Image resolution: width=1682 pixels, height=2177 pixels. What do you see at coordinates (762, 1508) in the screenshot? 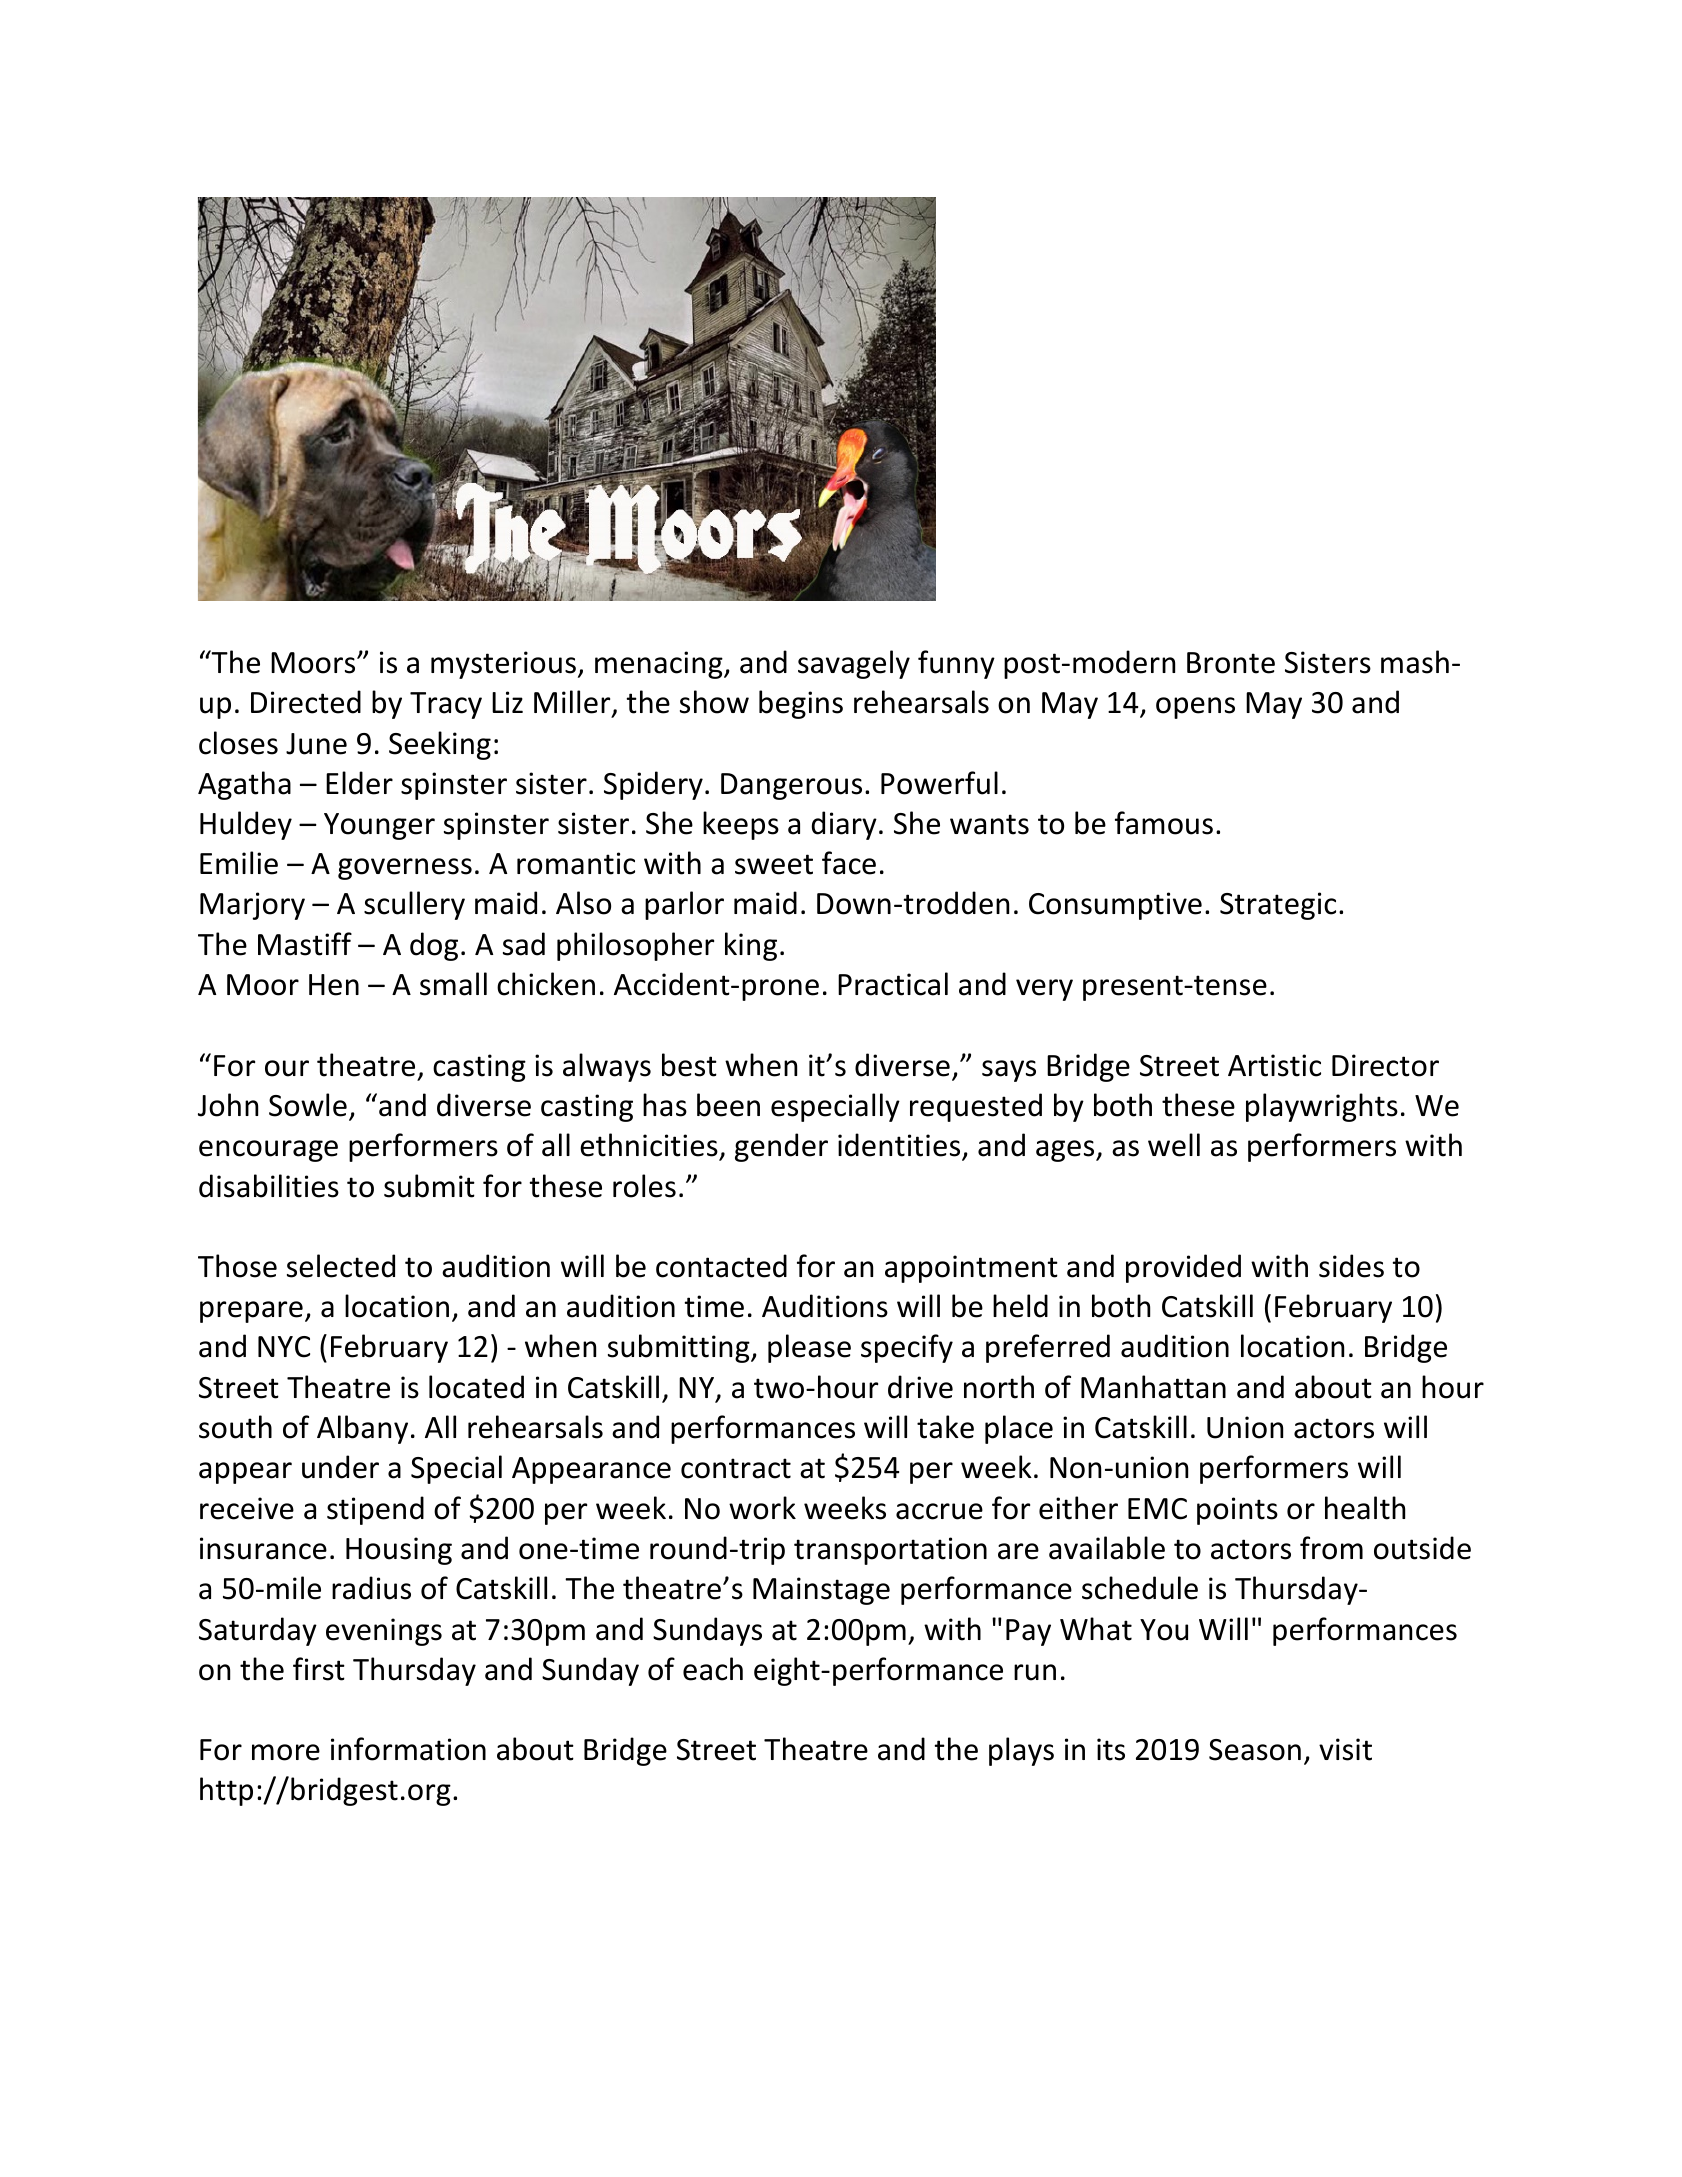
I see `work` at bounding box center [762, 1508].
